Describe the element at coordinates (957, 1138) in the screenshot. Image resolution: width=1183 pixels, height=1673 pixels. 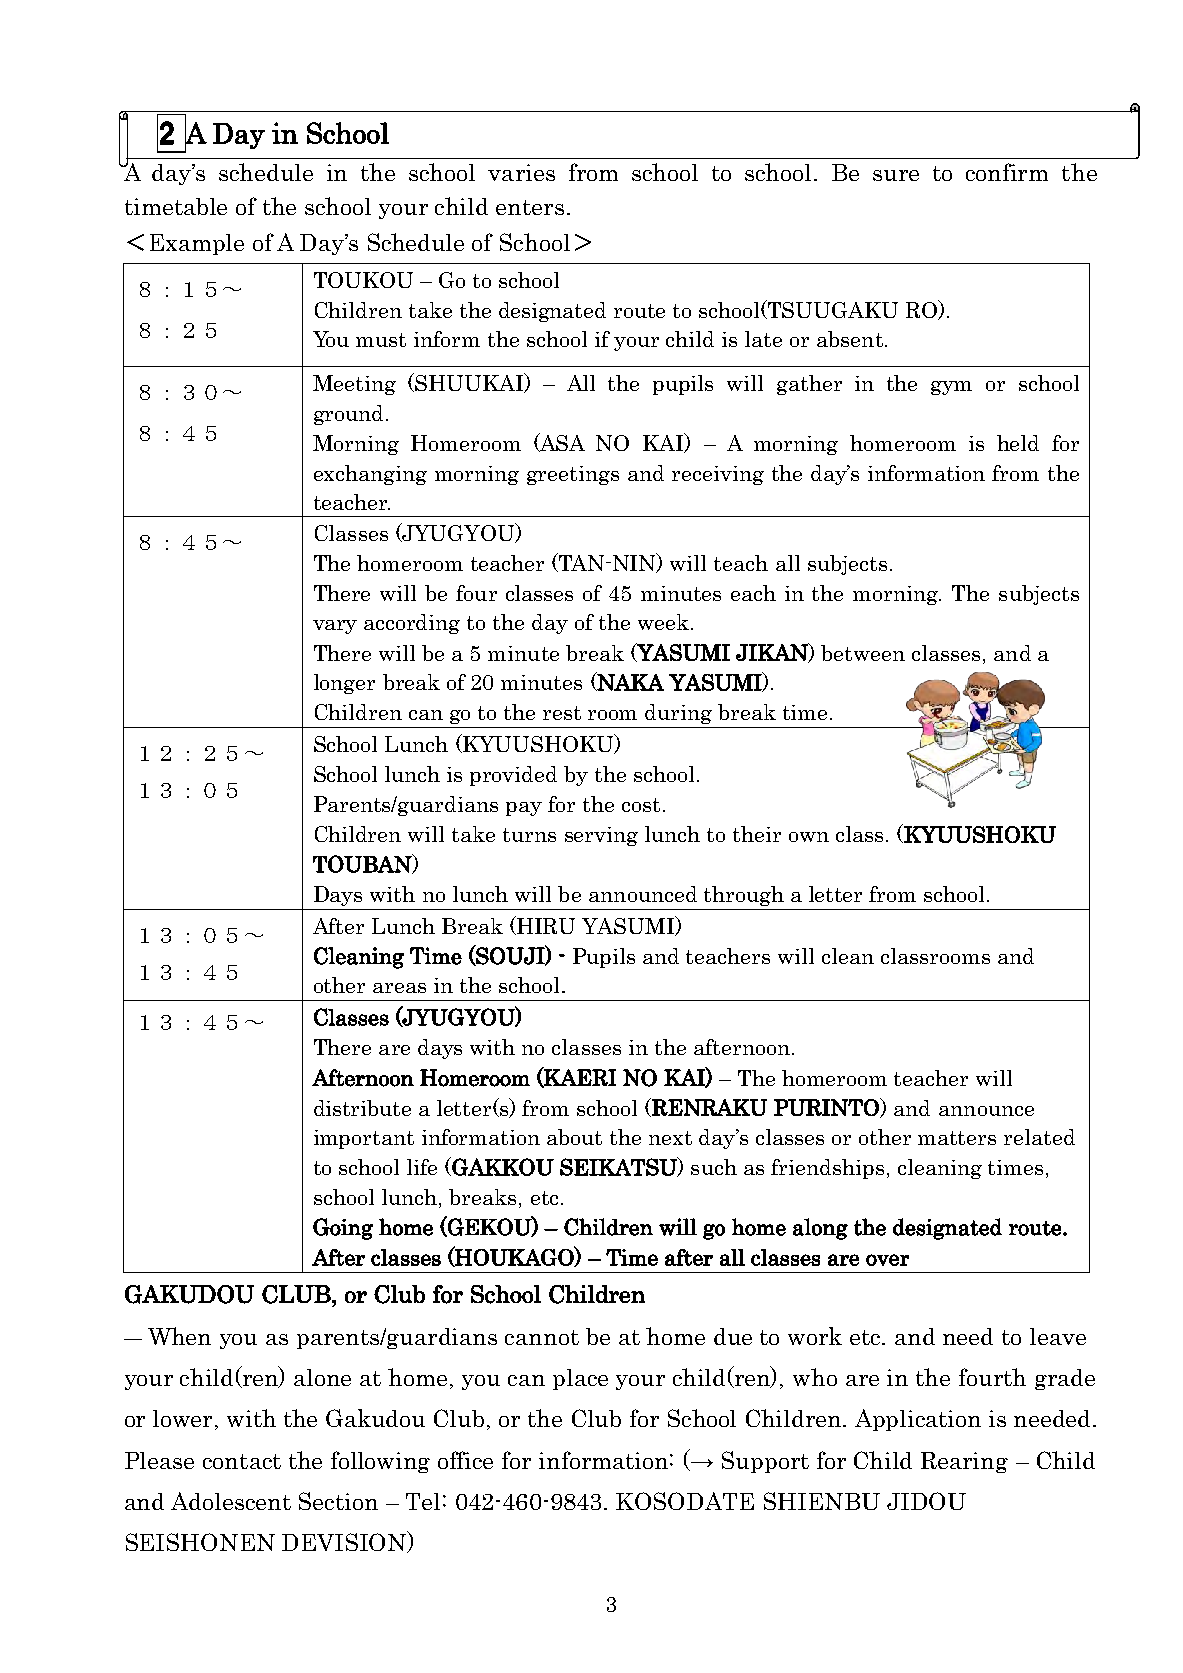
I see `matters` at that location.
